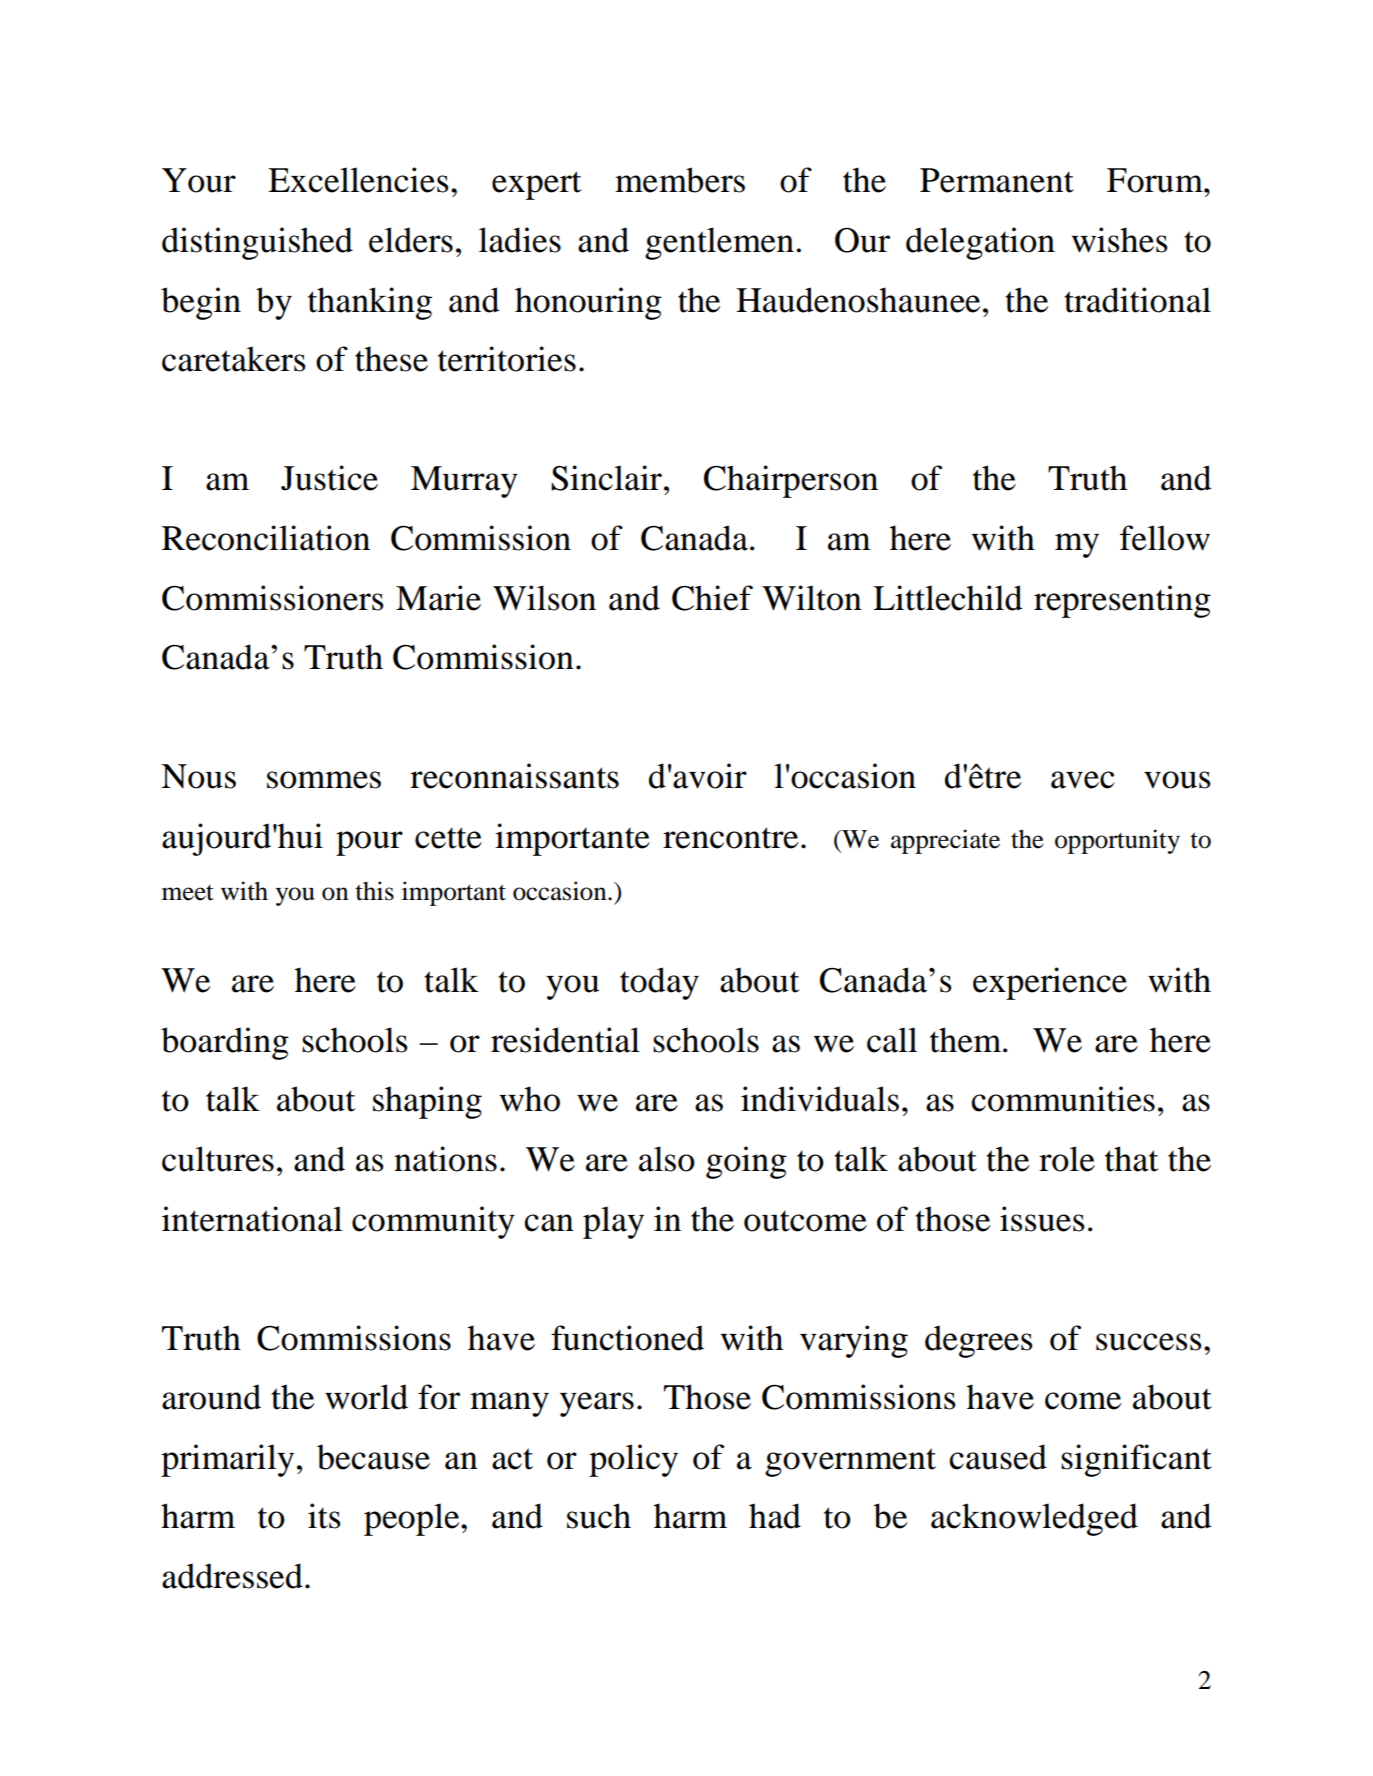 Image resolution: width=1373 pixels, height=1776 pixels. I want to click on communities, so click(1063, 1099).
